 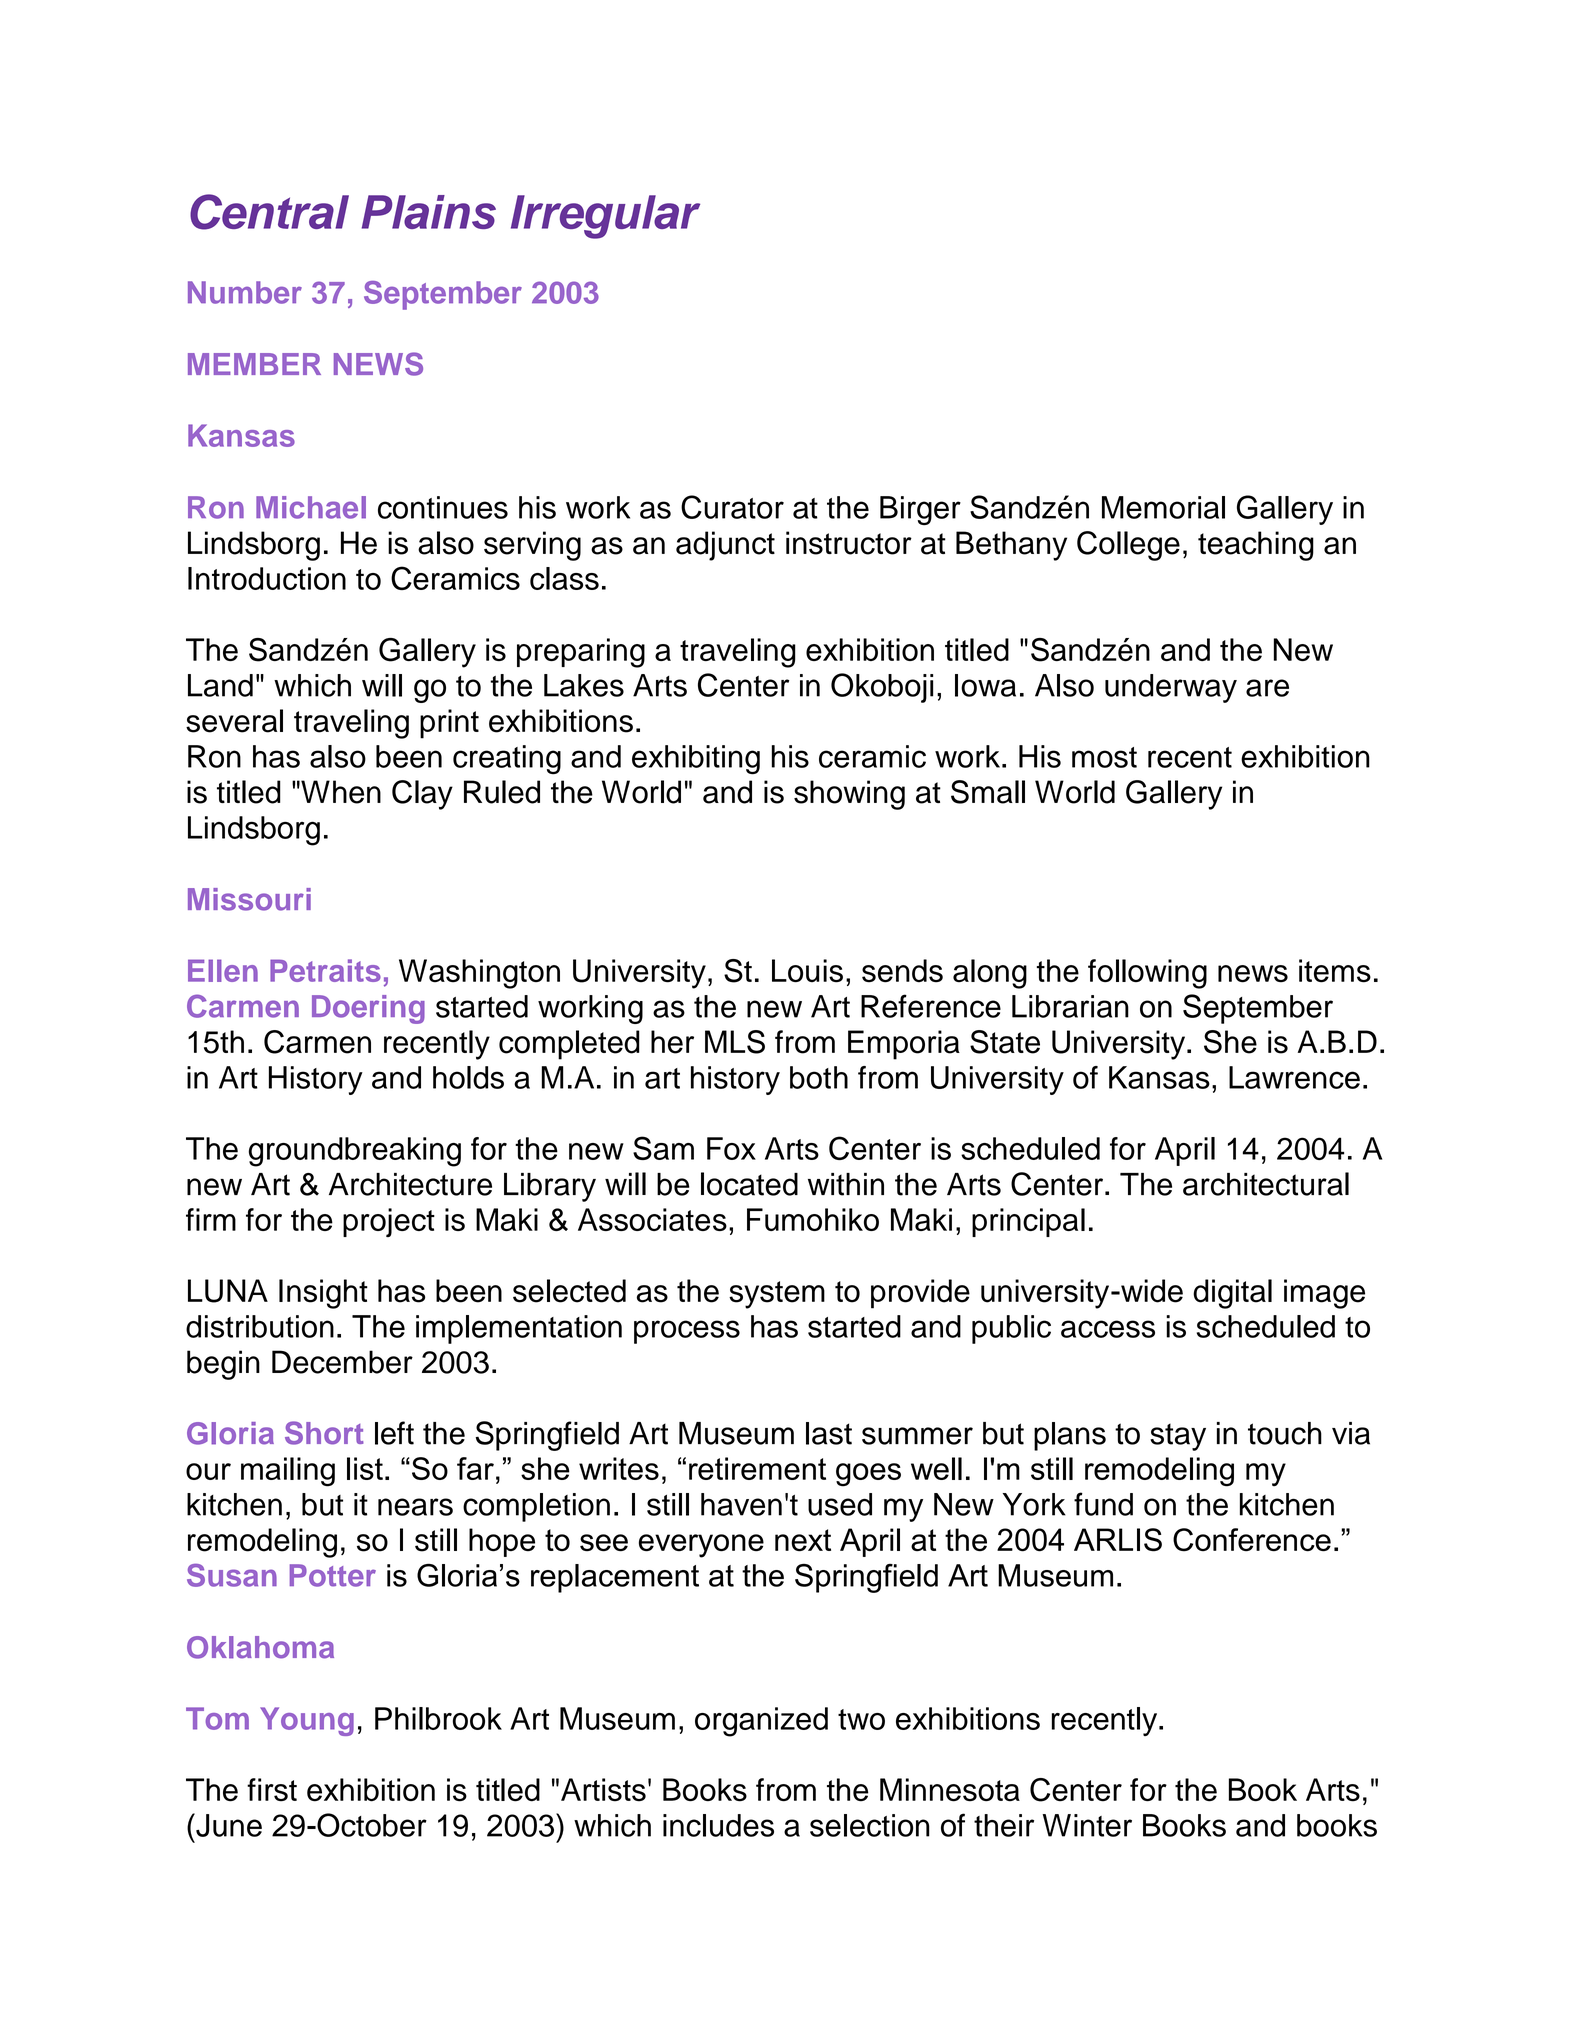 I want to click on Winter, so click(x=1087, y=1825).
